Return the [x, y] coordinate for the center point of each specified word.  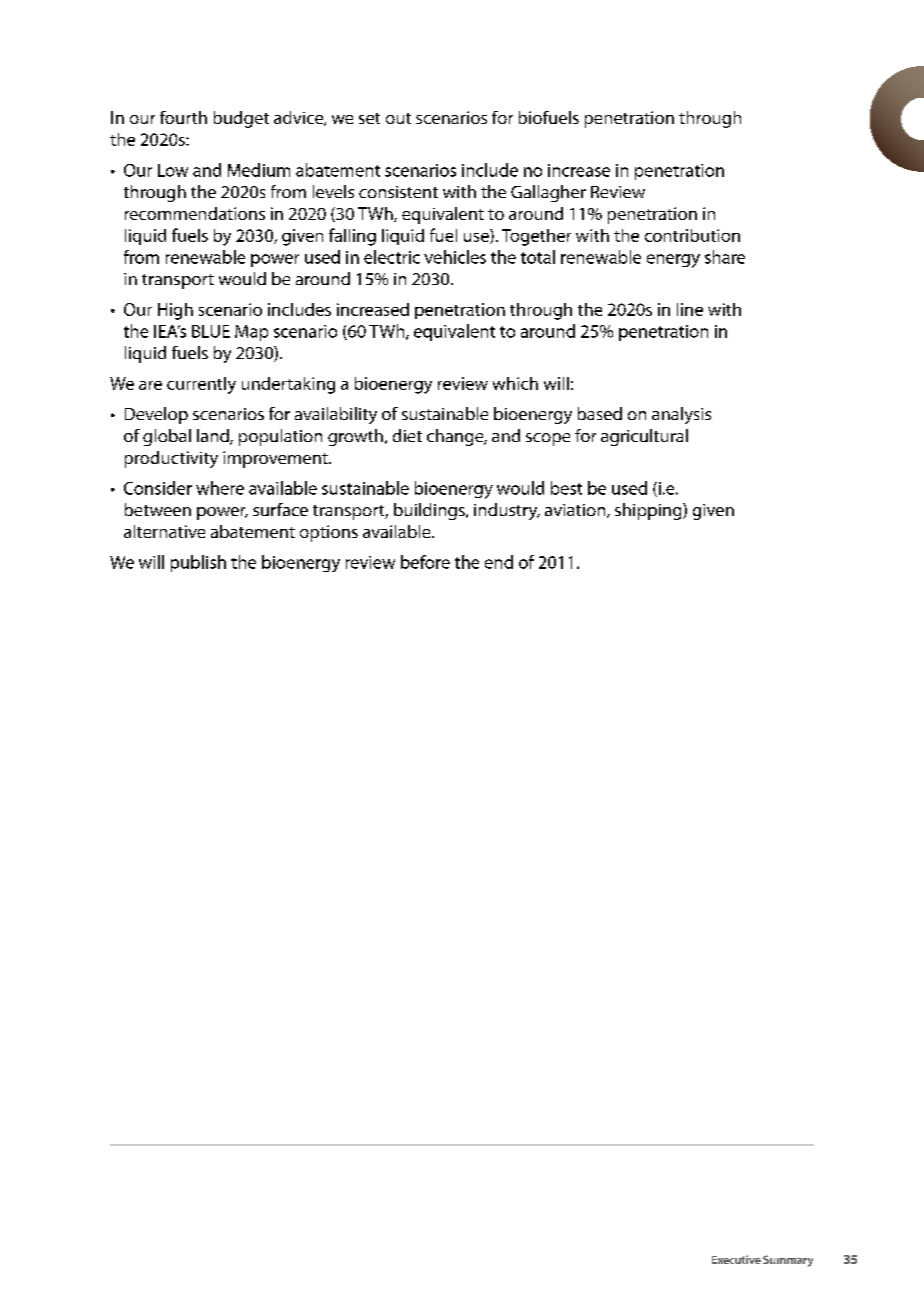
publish [198, 563]
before [425, 562]
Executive [736, 1259]
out [398, 118]
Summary [788, 1261]
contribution [692, 235]
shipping [649, 511]
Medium [259, 170]
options [329, 533]
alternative [164, 531]
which [515, 383]
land [214, 437]
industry [507, 511]
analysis [681, 415]
